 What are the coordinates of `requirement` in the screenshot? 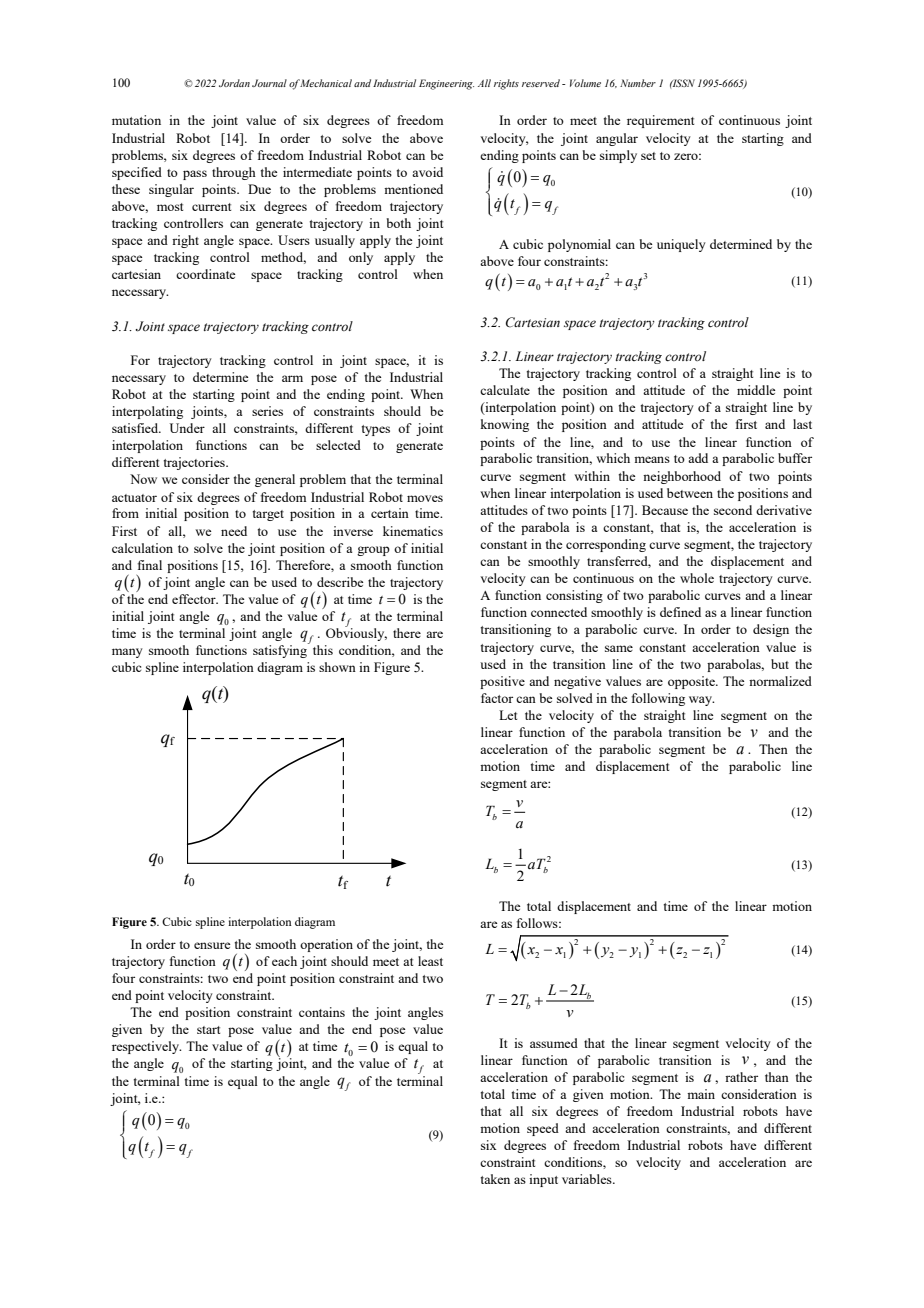 It's located at (660, 121).
